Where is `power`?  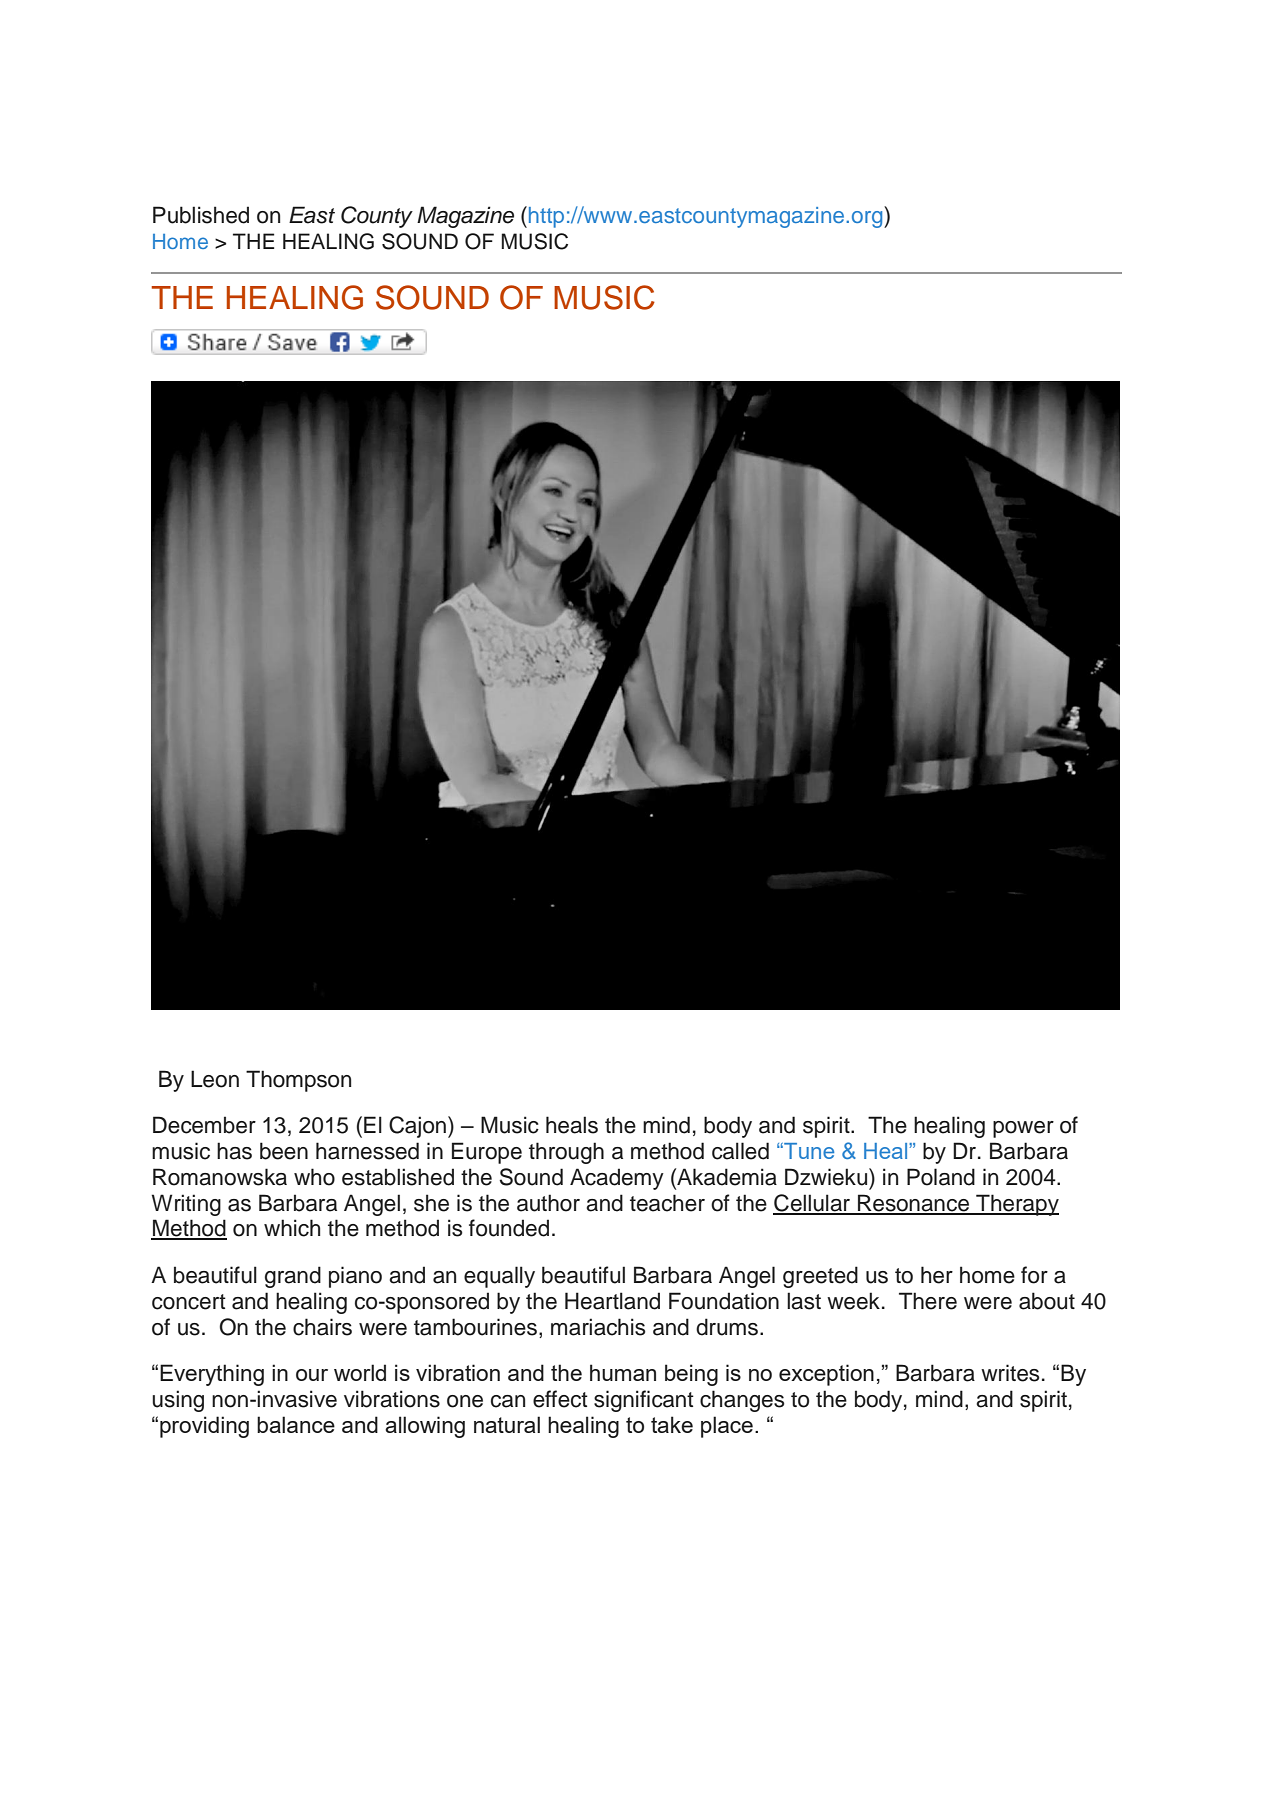
power is located at coordinates (1023, 1129).
